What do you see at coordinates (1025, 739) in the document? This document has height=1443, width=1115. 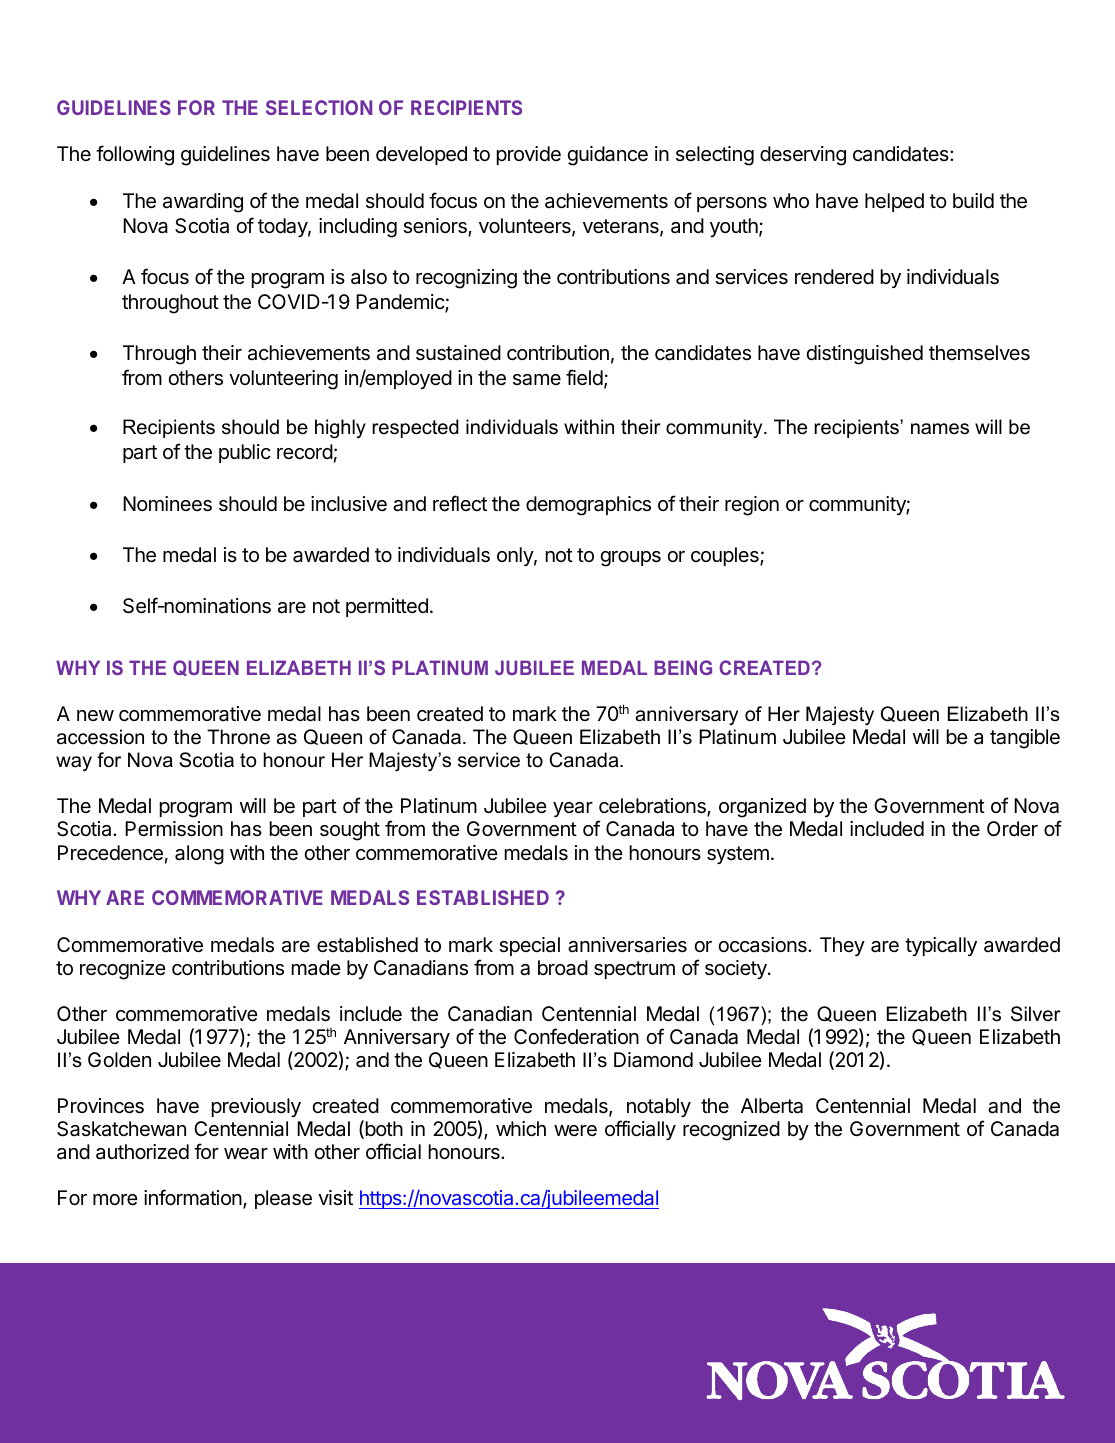 I see `tangible` at bounding box center [1025, 739].
